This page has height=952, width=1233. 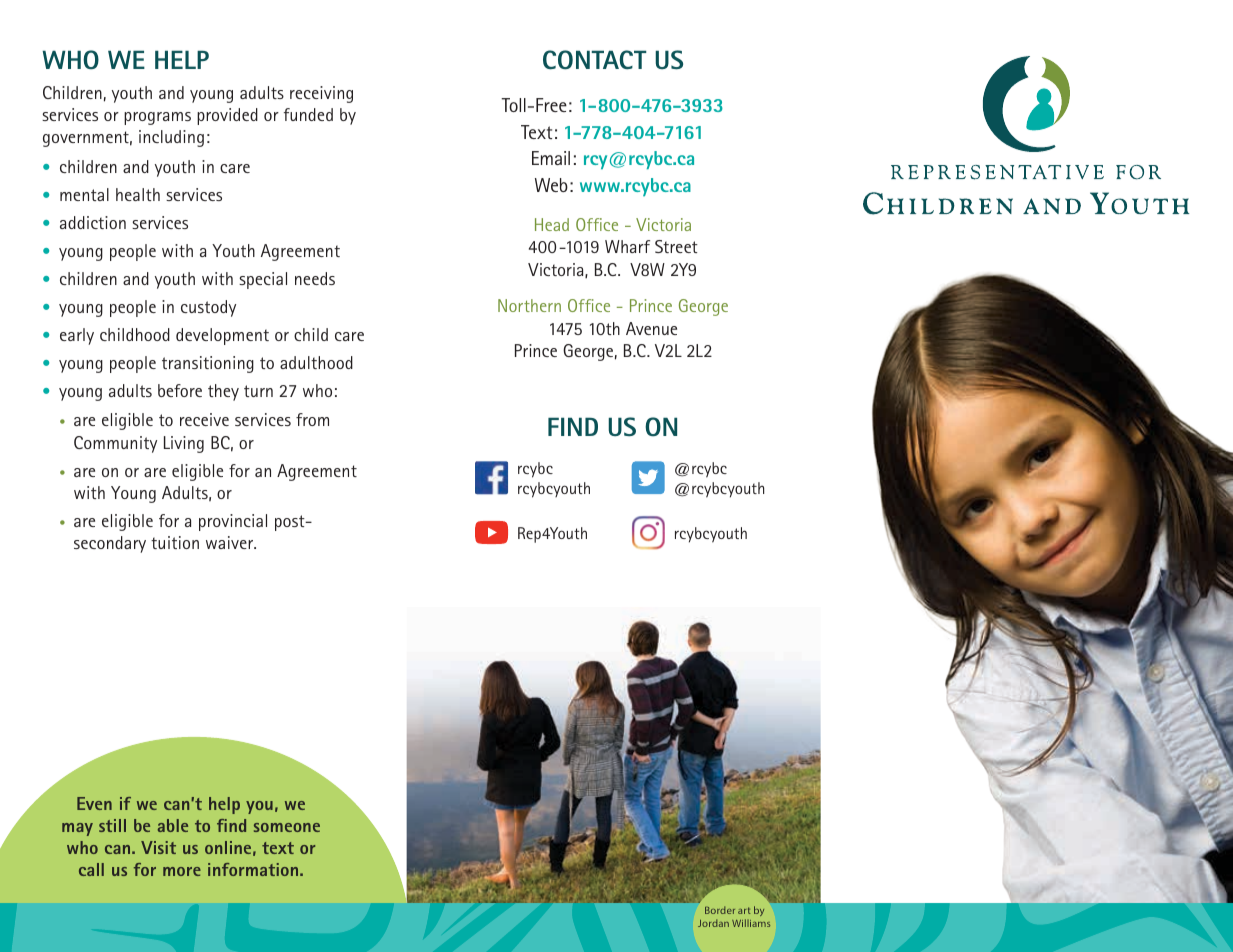 I want to click on CONTACT, so click(x=595, y=60).
